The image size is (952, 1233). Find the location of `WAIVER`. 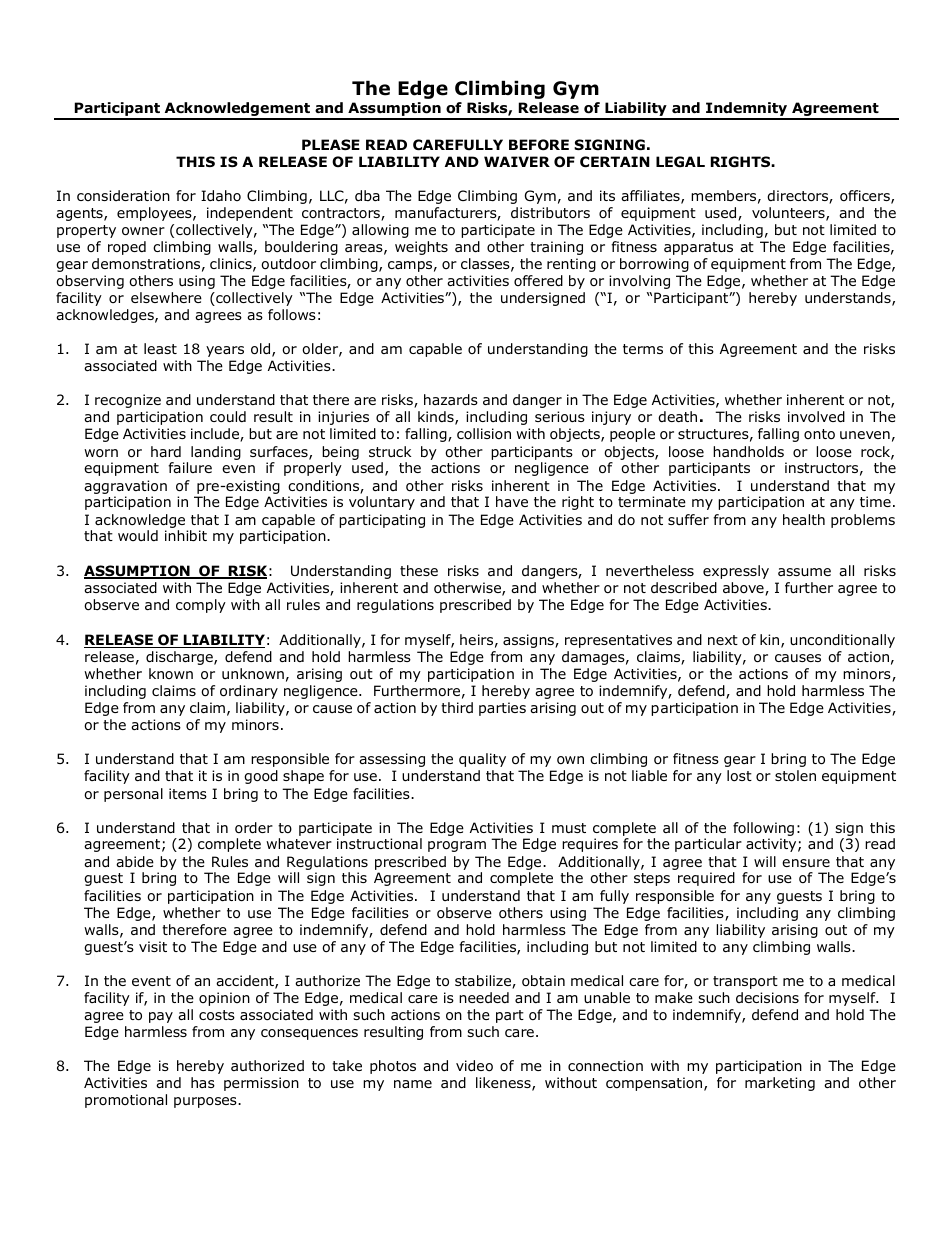

WAIVER is located at coordinates (517, 161).
